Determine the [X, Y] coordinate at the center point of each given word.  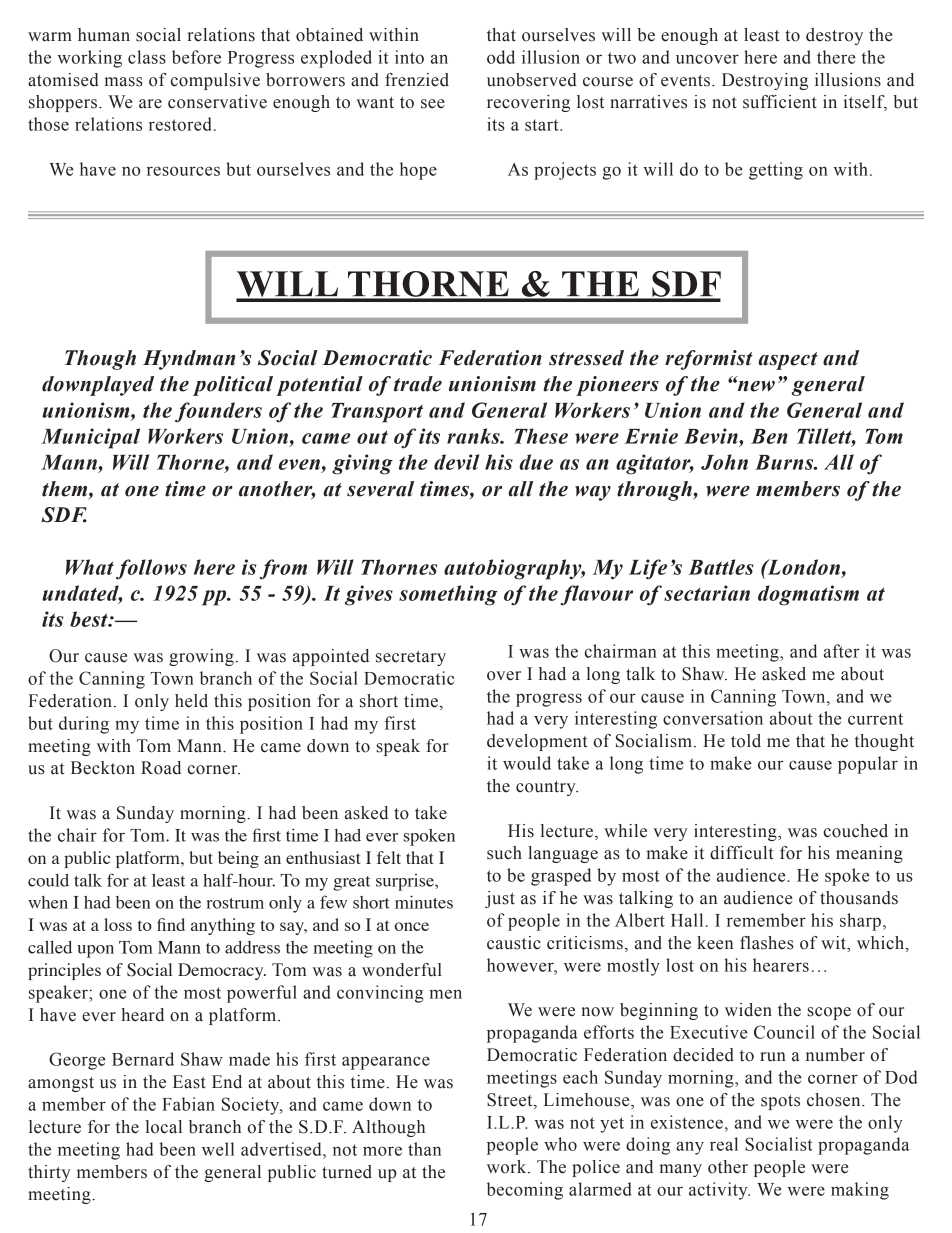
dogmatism [808, 595]
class [147, 57]
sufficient [780, 102]
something [448, 595]
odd [501, 57]
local [164, 1127]
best [90, 619]
